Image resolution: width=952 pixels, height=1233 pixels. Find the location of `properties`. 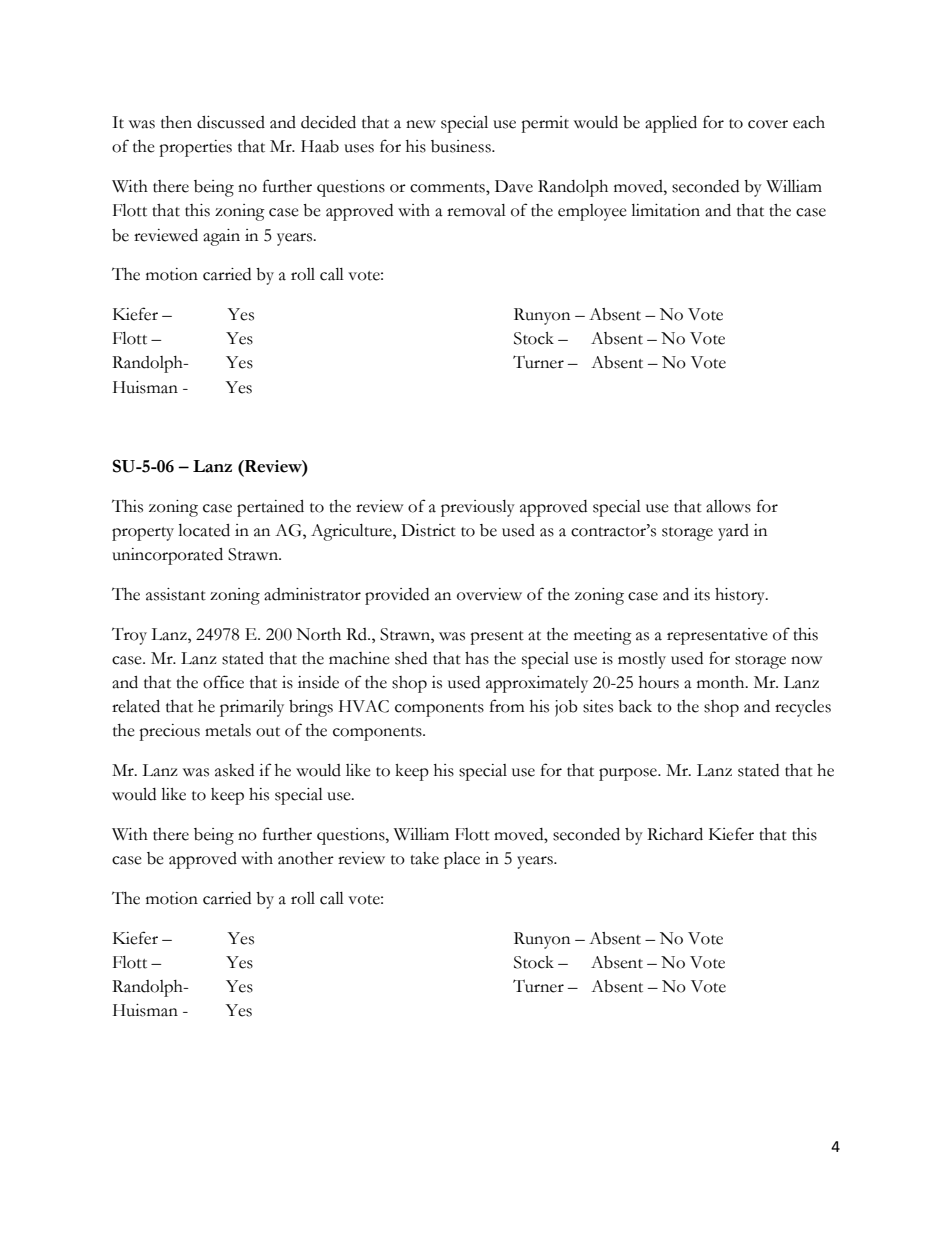

properties is located at coordinates (195, 148).
